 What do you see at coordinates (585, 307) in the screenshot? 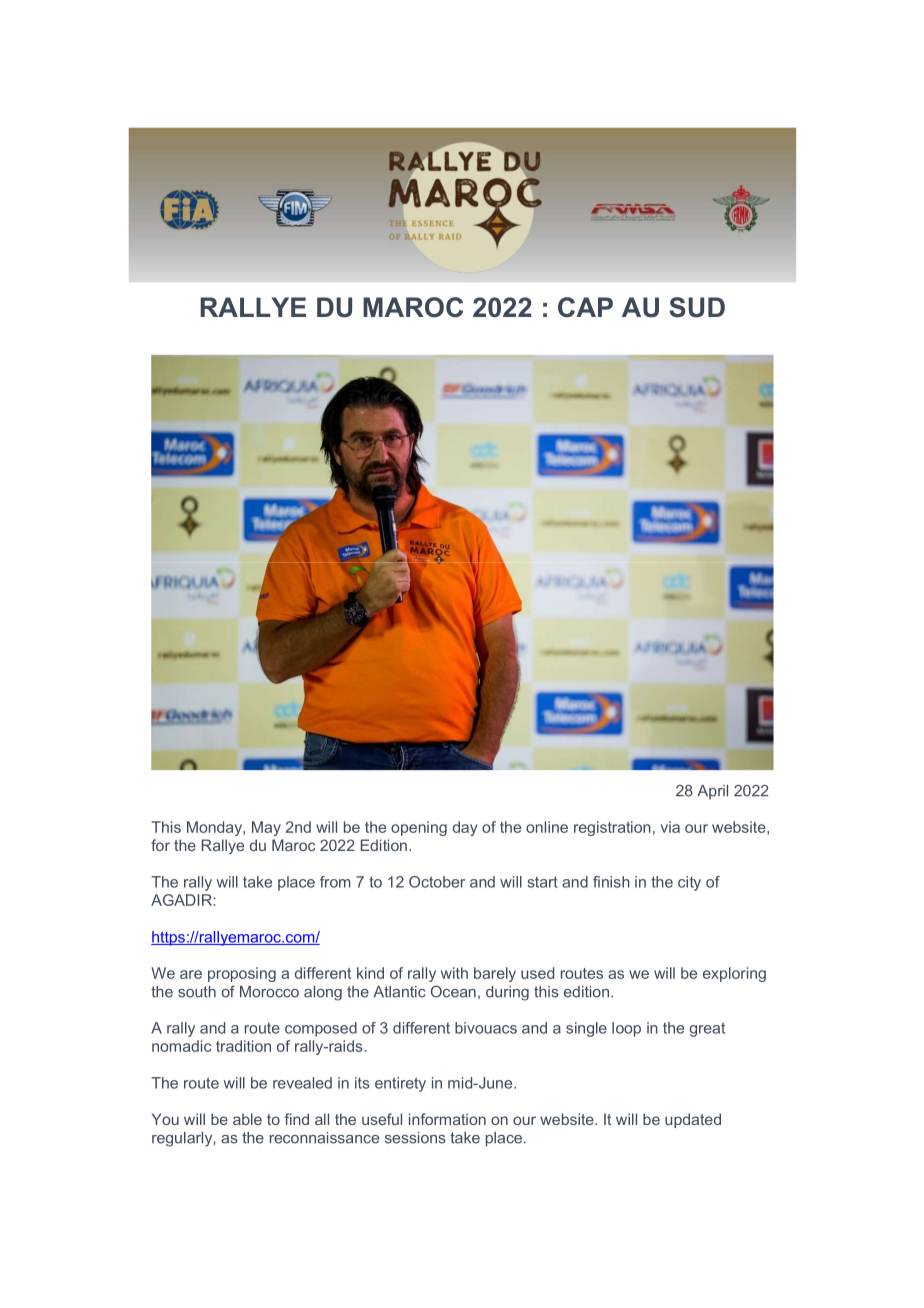
I see `CAP` at bounding box center [585, 307].
